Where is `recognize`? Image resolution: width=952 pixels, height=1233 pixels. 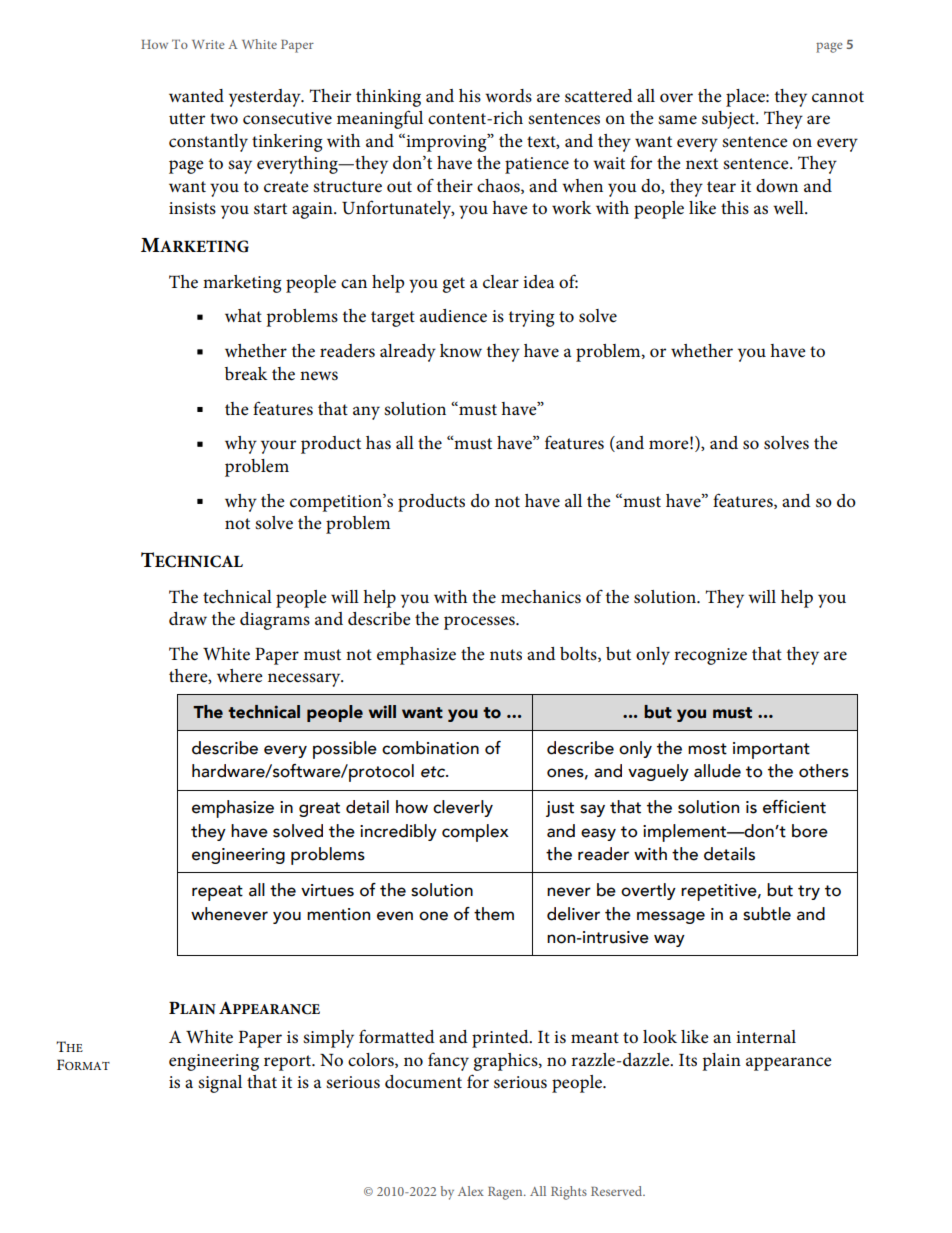
recognize is located at coordinates (710, 656).
